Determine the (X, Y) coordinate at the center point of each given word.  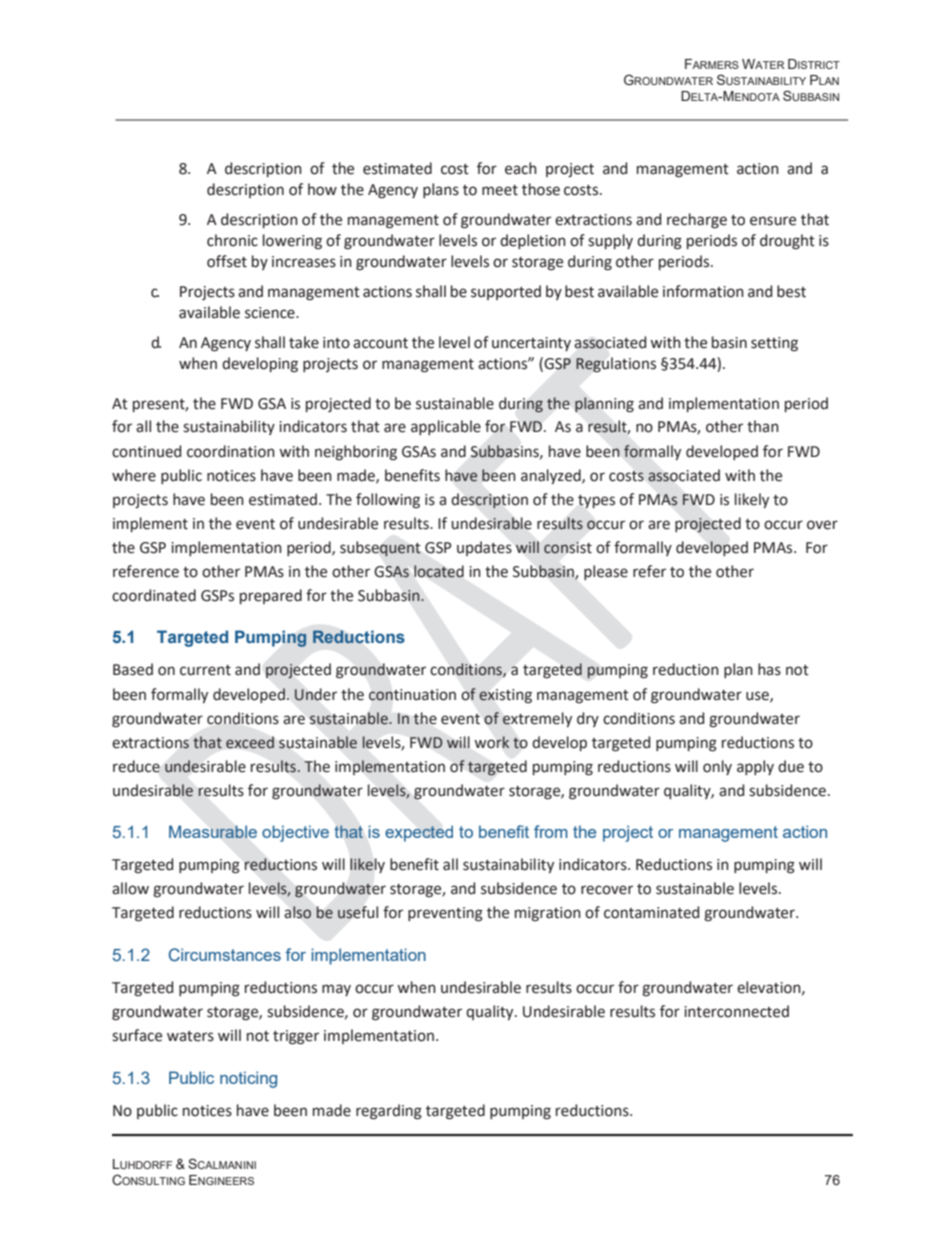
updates (484, 548)
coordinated (154, 595)
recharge (697, 221)
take (304, 342)
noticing (248, 1079)
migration (548, 914)
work (492, 742)
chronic (232, 240)
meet (500, 190)
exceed (250, 742)
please (606, 572)
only (717, 767)
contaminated (651, 912)
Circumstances (225, 955)
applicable (446, 427)
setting (774, 344)
